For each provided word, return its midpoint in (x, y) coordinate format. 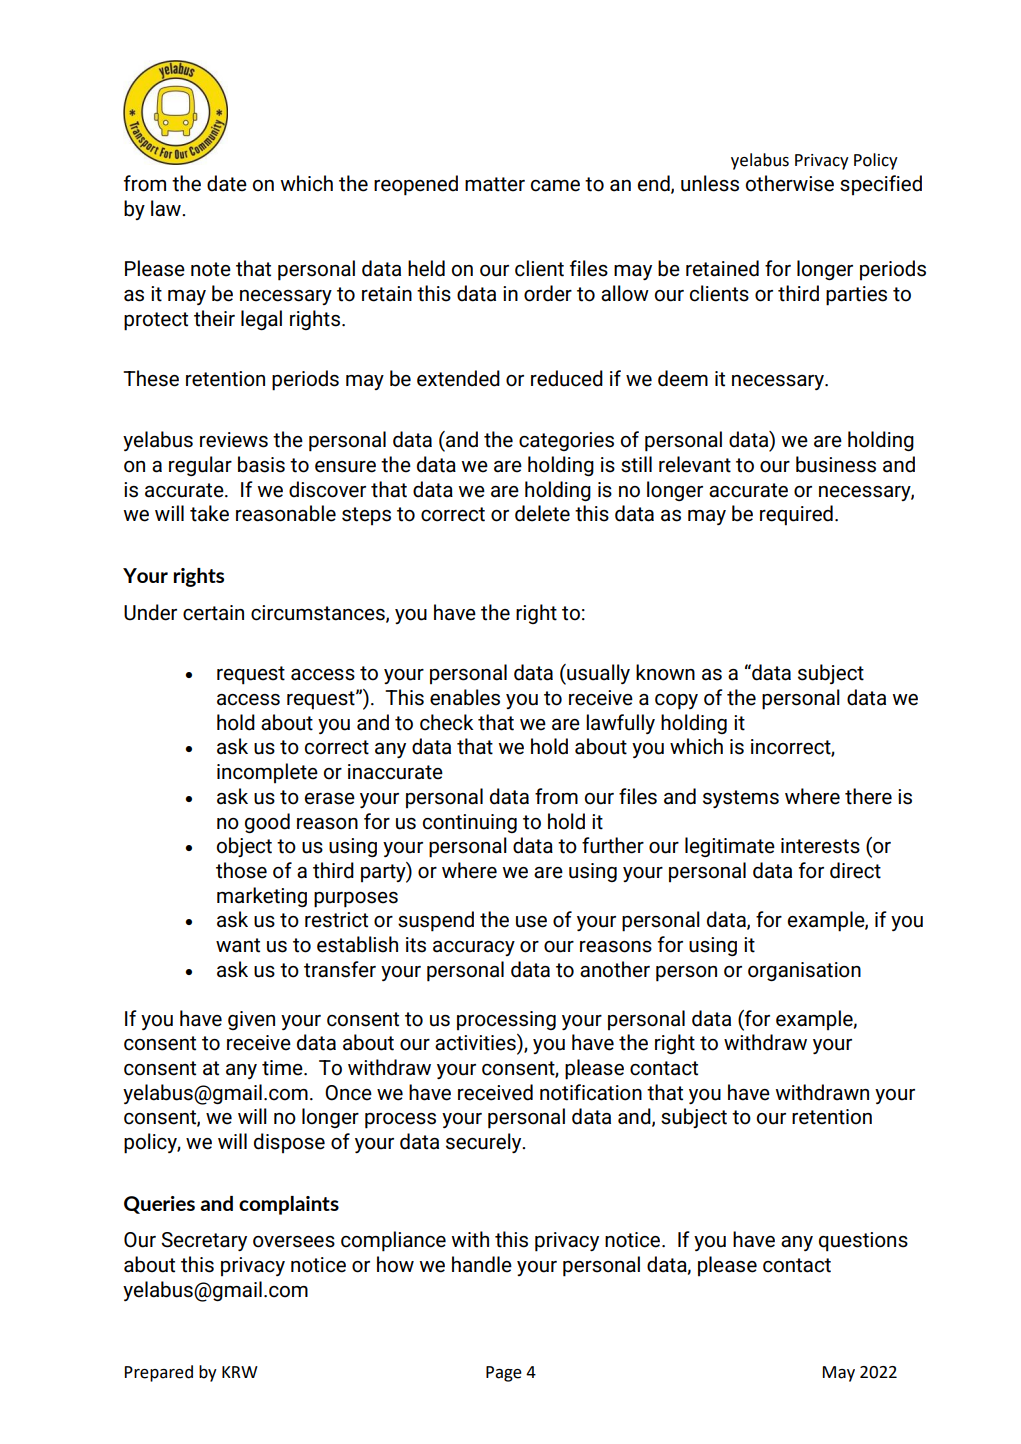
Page (504, 1374)
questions (863, 1242)
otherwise (790, 183)
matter (495, 184)
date (227, 183)
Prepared (159, 1373)
